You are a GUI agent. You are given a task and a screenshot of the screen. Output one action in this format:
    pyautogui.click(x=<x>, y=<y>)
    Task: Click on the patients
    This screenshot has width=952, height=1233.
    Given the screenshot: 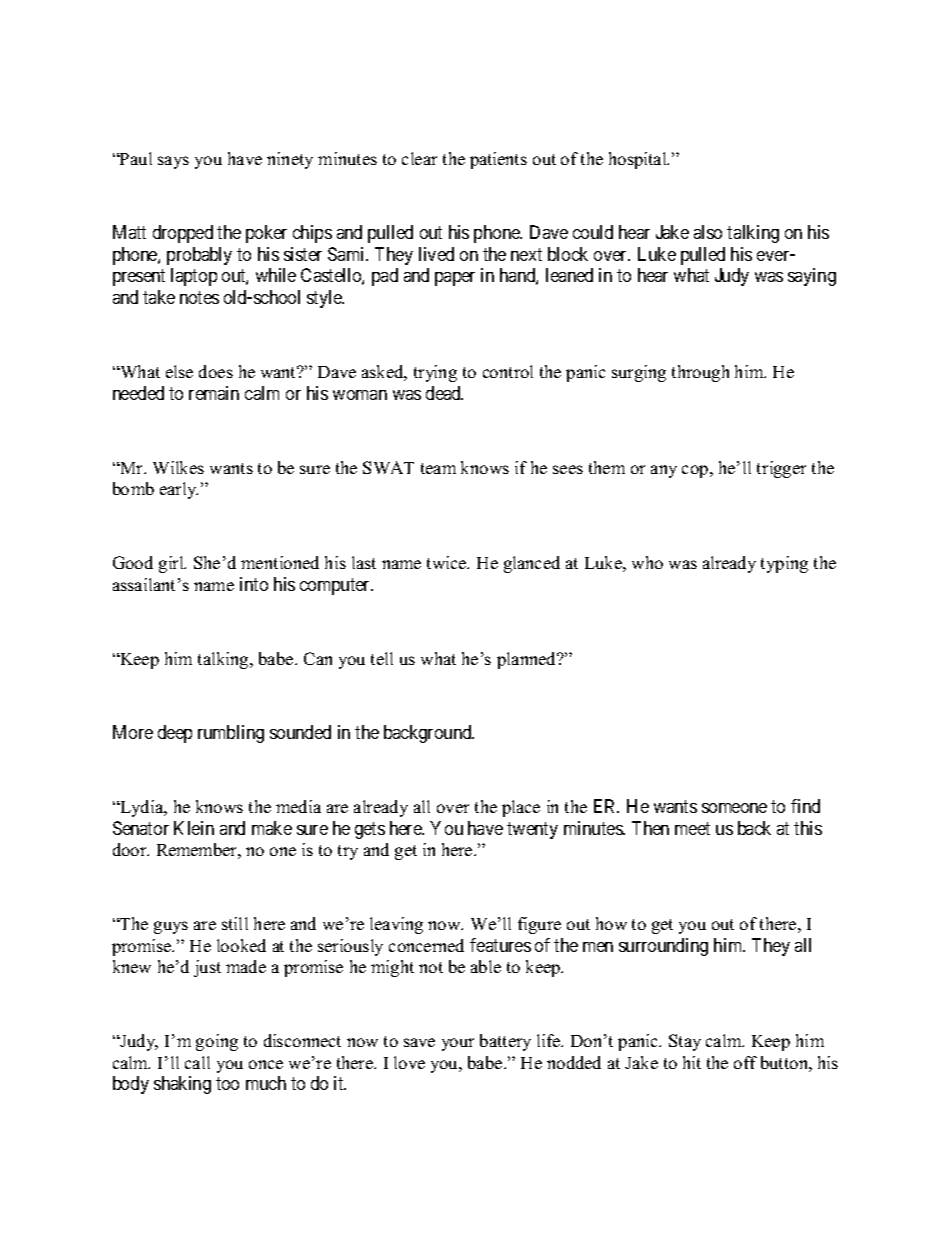 What is the action you would take?
    pyautogui.click(x=498, y=160)
